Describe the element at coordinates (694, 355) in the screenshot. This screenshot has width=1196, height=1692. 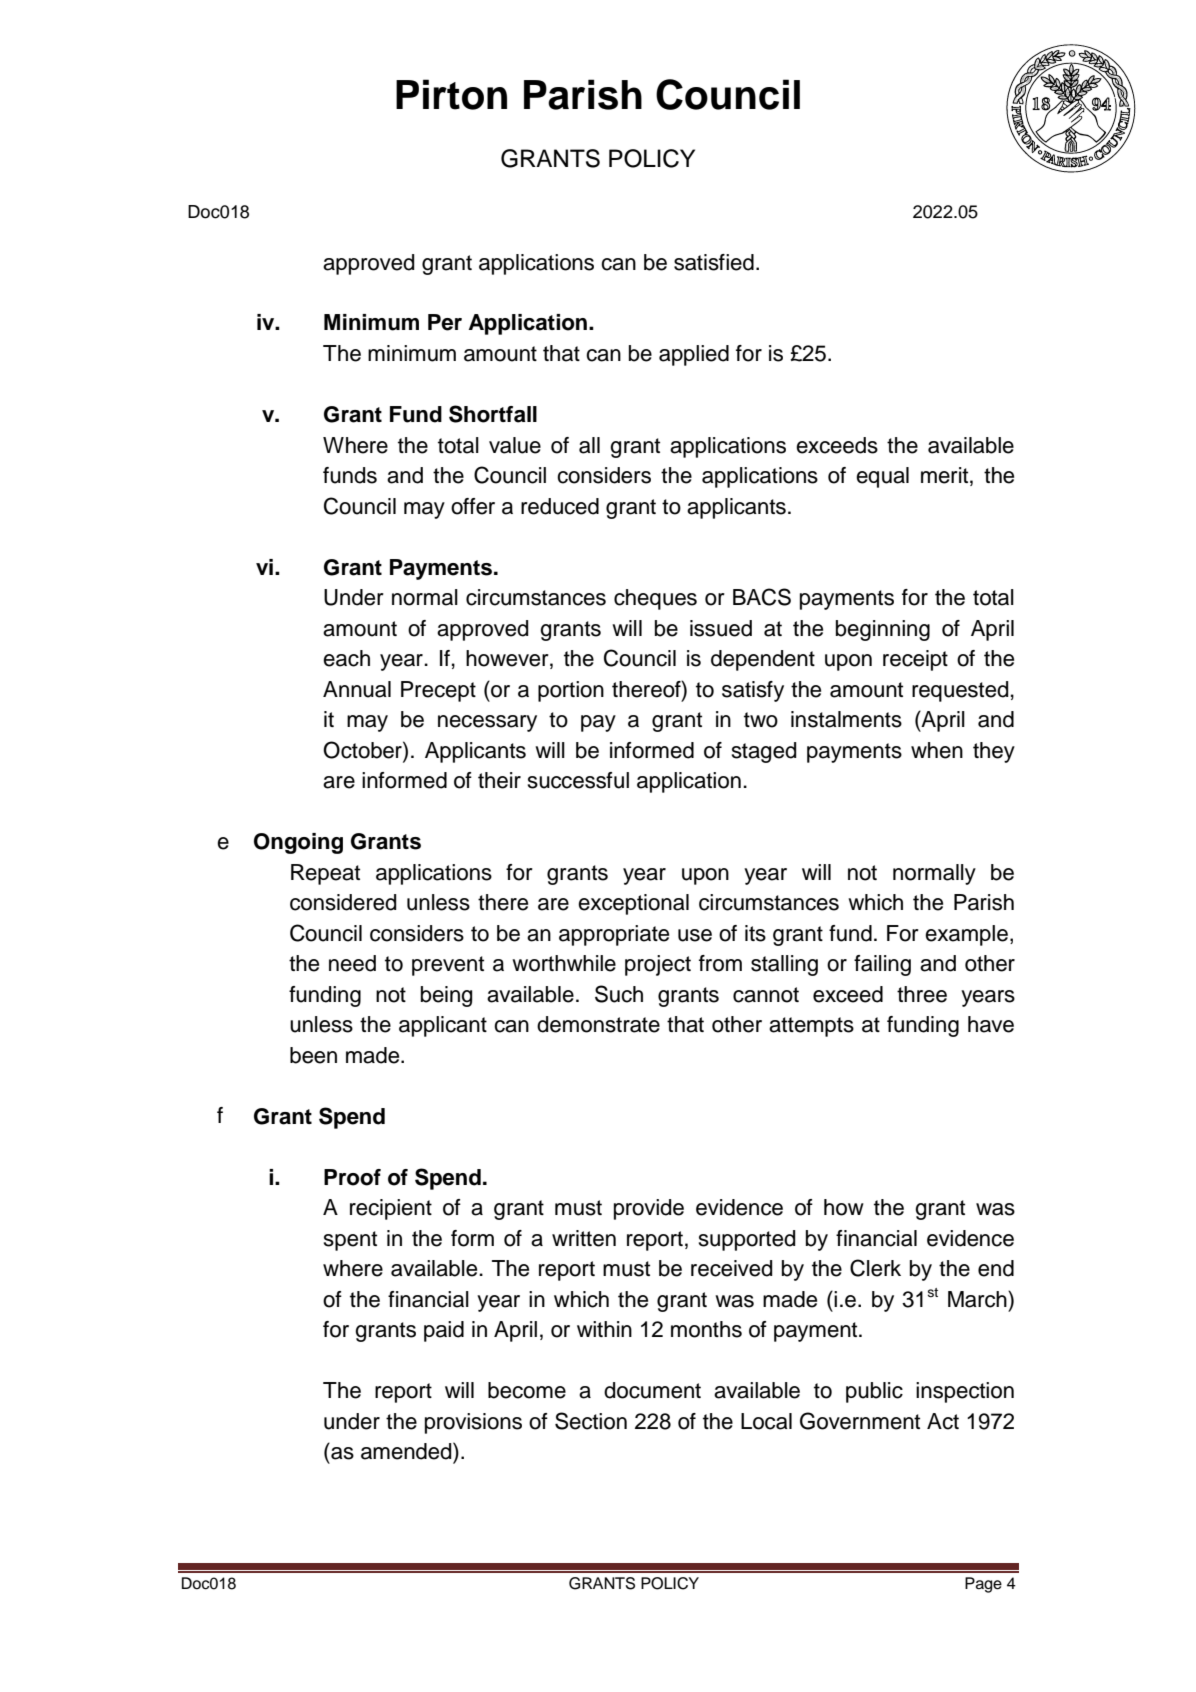
I see `applied` at that location.
